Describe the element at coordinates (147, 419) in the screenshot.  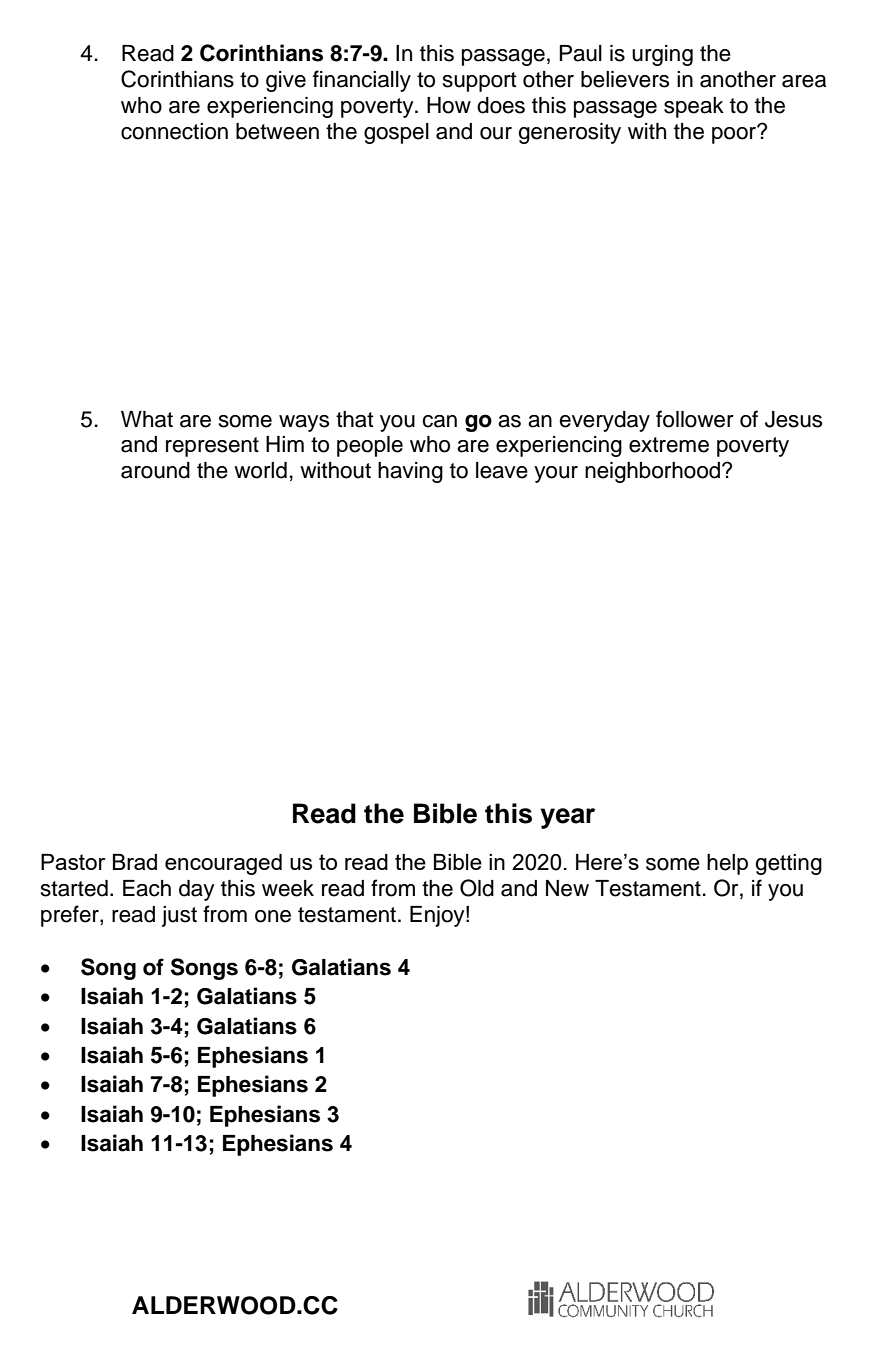
I see `What` at that location.
